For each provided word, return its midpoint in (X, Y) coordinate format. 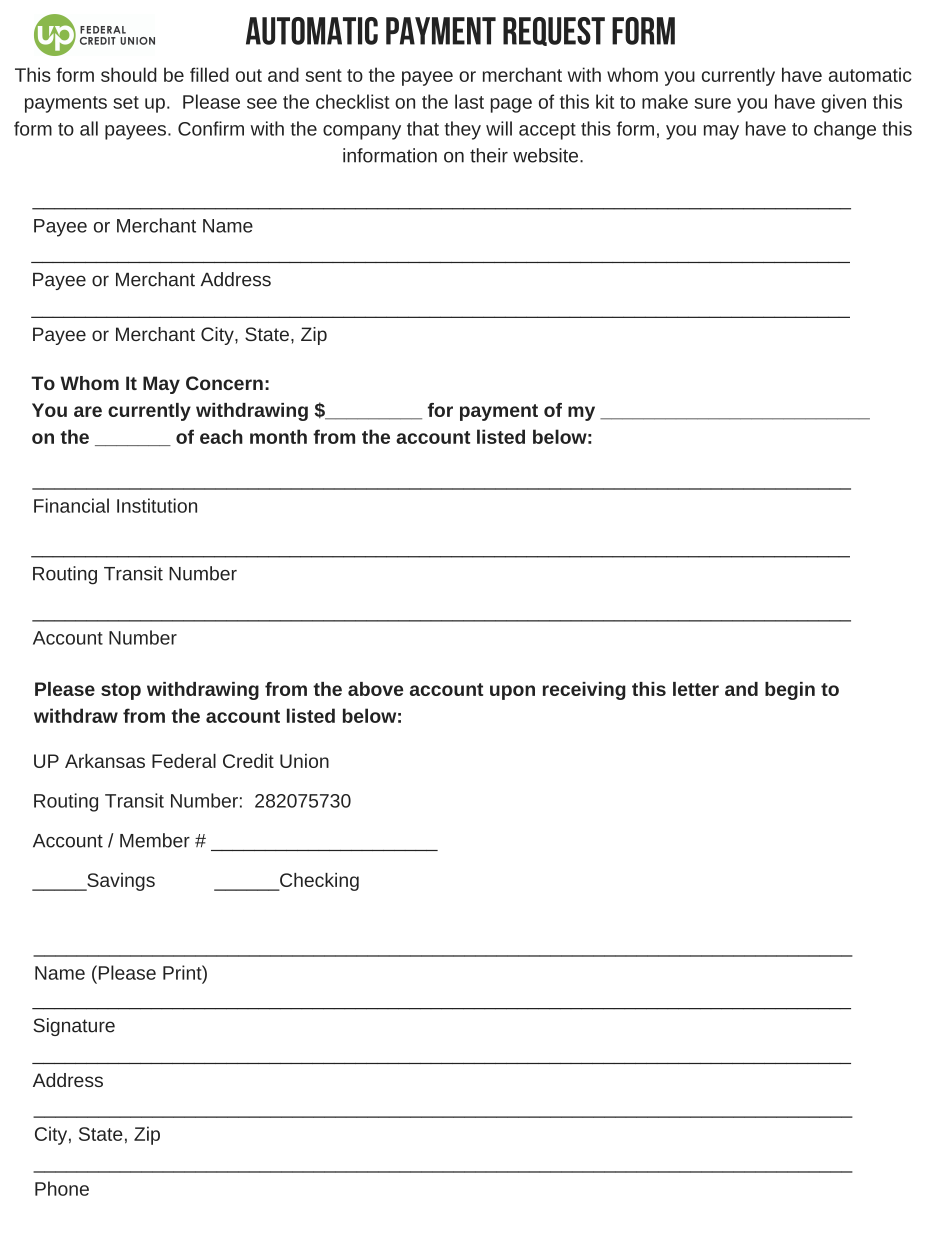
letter (696, 689)
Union (304, 761)
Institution (157, 505)
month (278, 436)
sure (712, 103)
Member (155, 840)
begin (790, 691)
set (126, 102)
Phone (62, 1188)
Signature (74, 1027)
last (469, 101)
